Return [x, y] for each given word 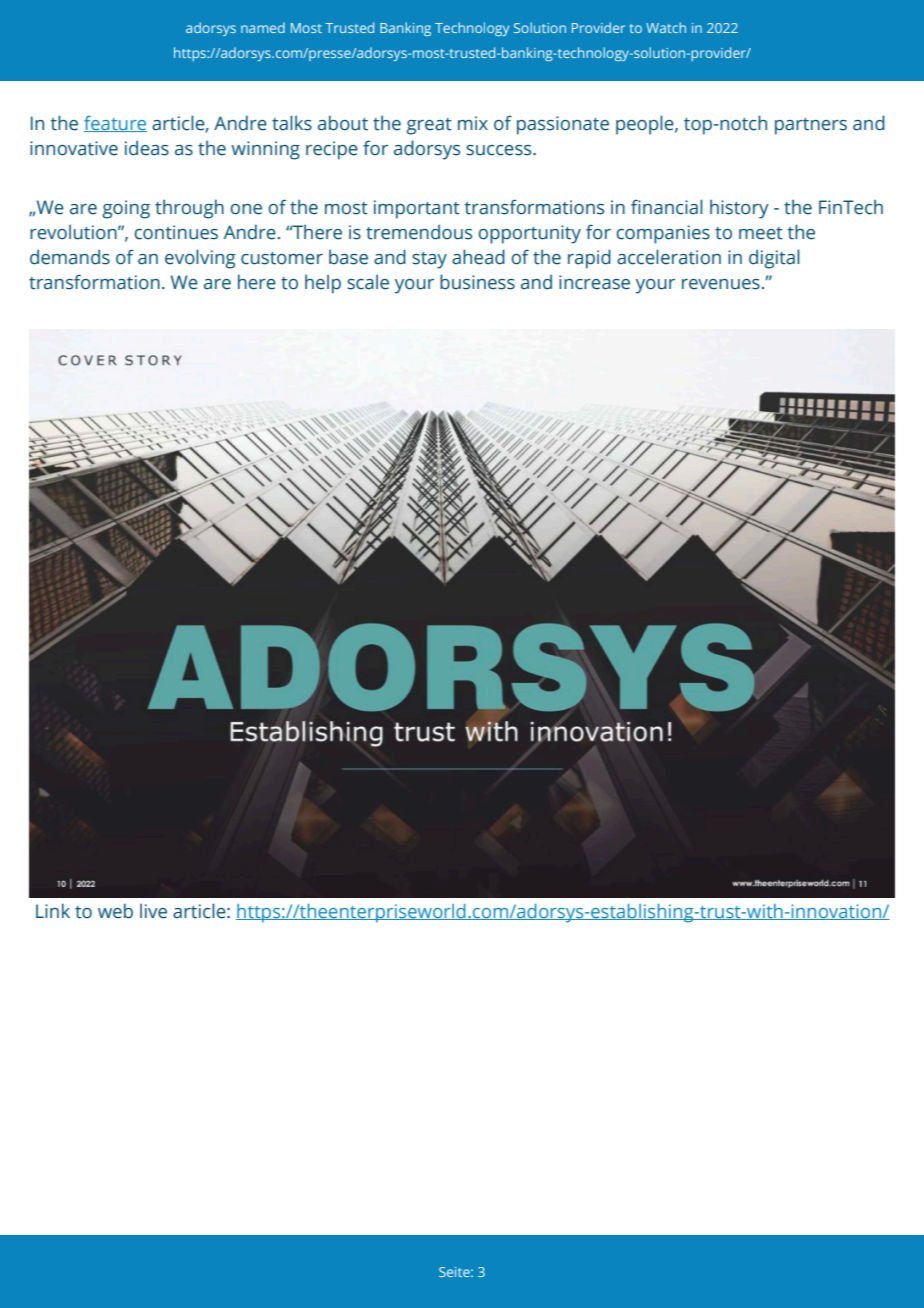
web [115, 911]
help [323, 284]
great [429, 126]
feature [115, 124]
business [477, 282]
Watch [666, 27]
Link [53, 910]
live [153, 911]
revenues [721, 284]
